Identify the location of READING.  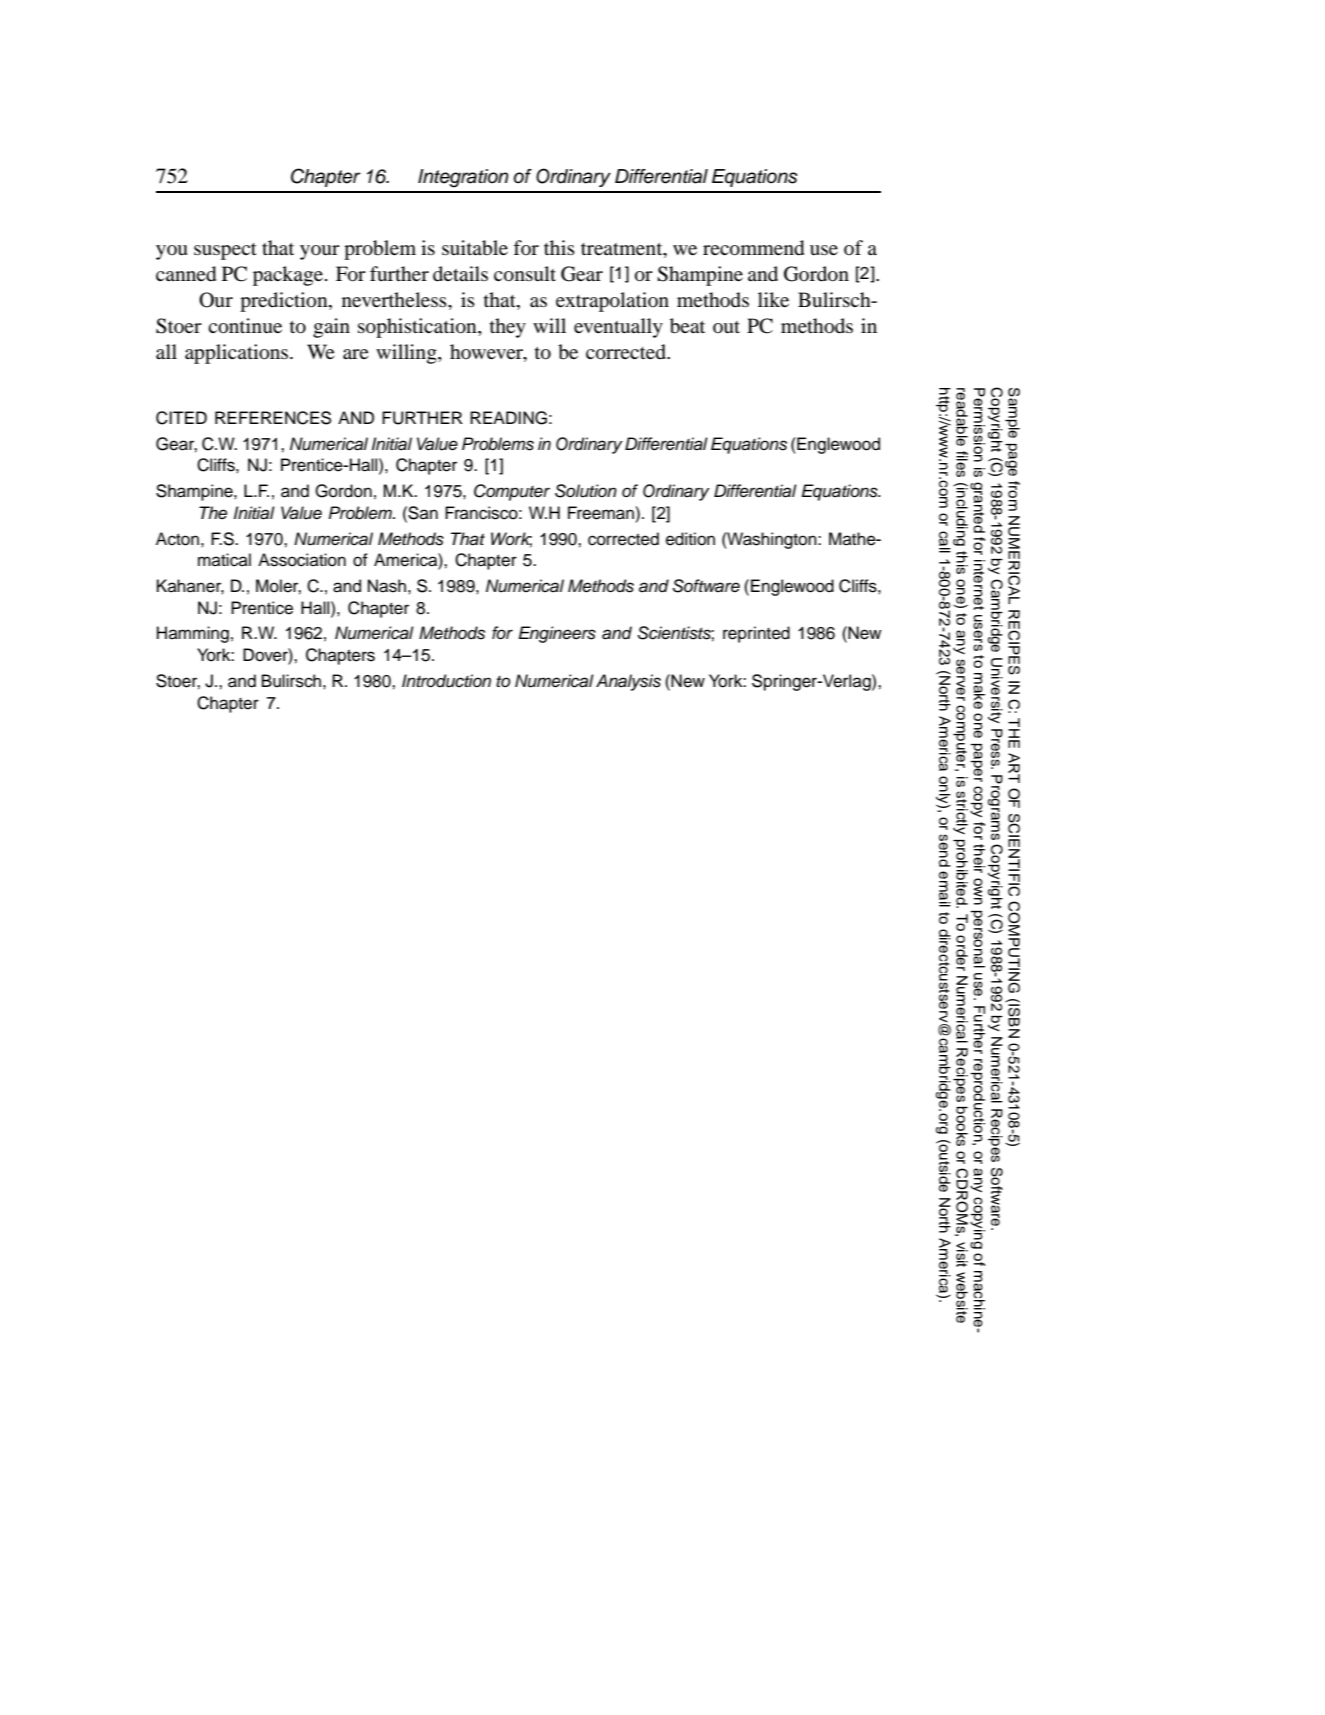
(508, 418).
